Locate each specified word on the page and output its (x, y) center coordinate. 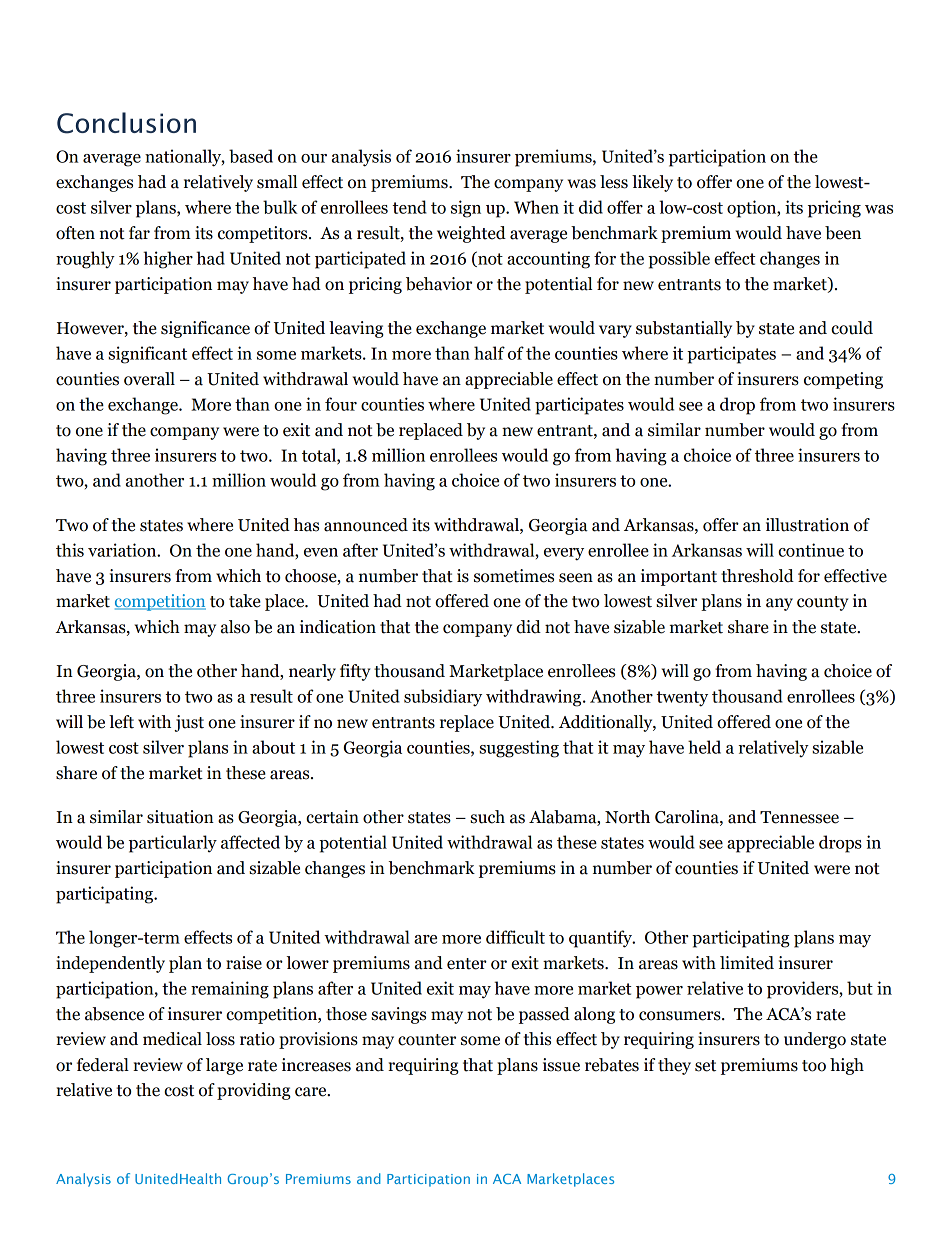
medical (172, 1039)
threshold (757, 576)
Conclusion (126, 123)
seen (576, 578)
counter (427, 1040)
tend (409, 207)
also (235, 627)
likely (652, 183)
